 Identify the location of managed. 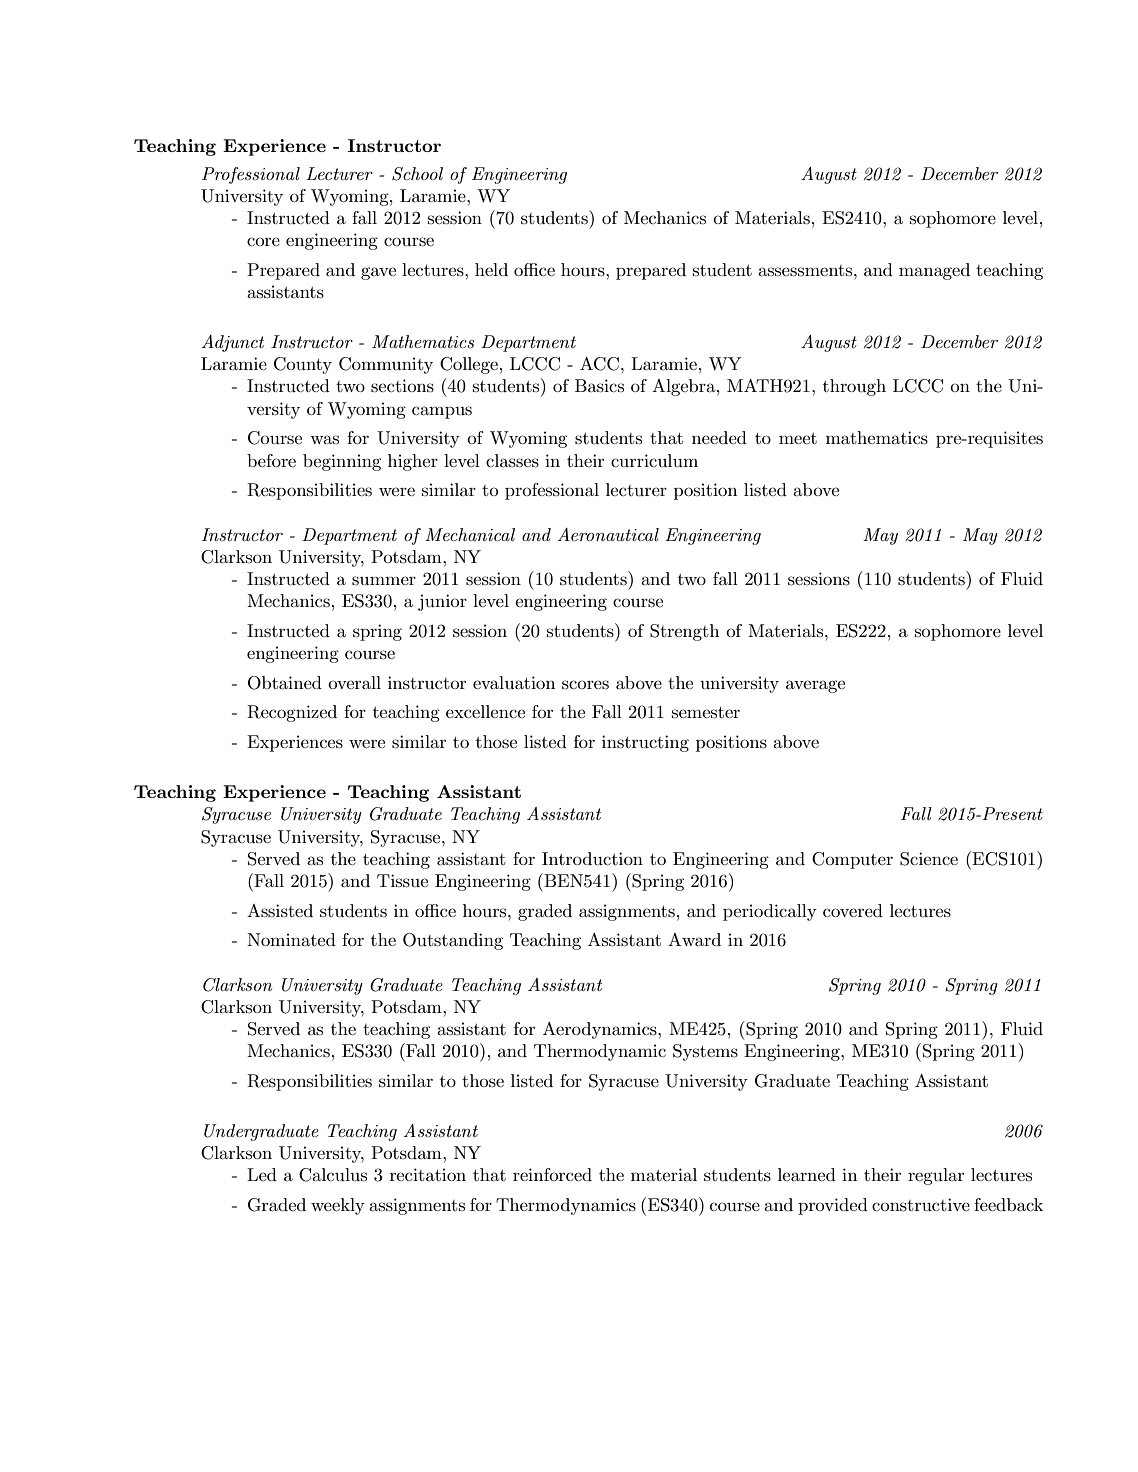
(934, 271).
